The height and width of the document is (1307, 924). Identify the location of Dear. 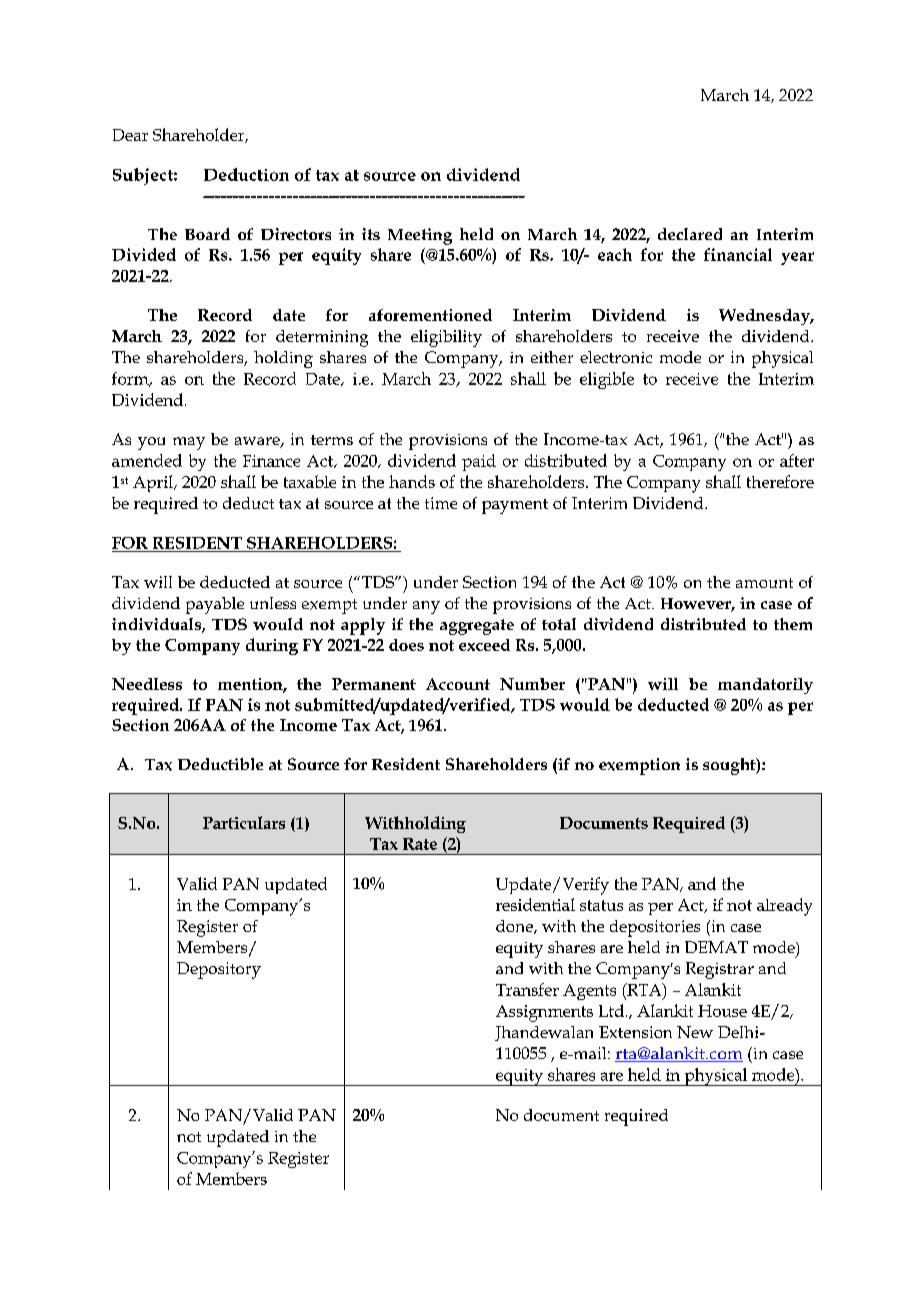
(130, 135).
